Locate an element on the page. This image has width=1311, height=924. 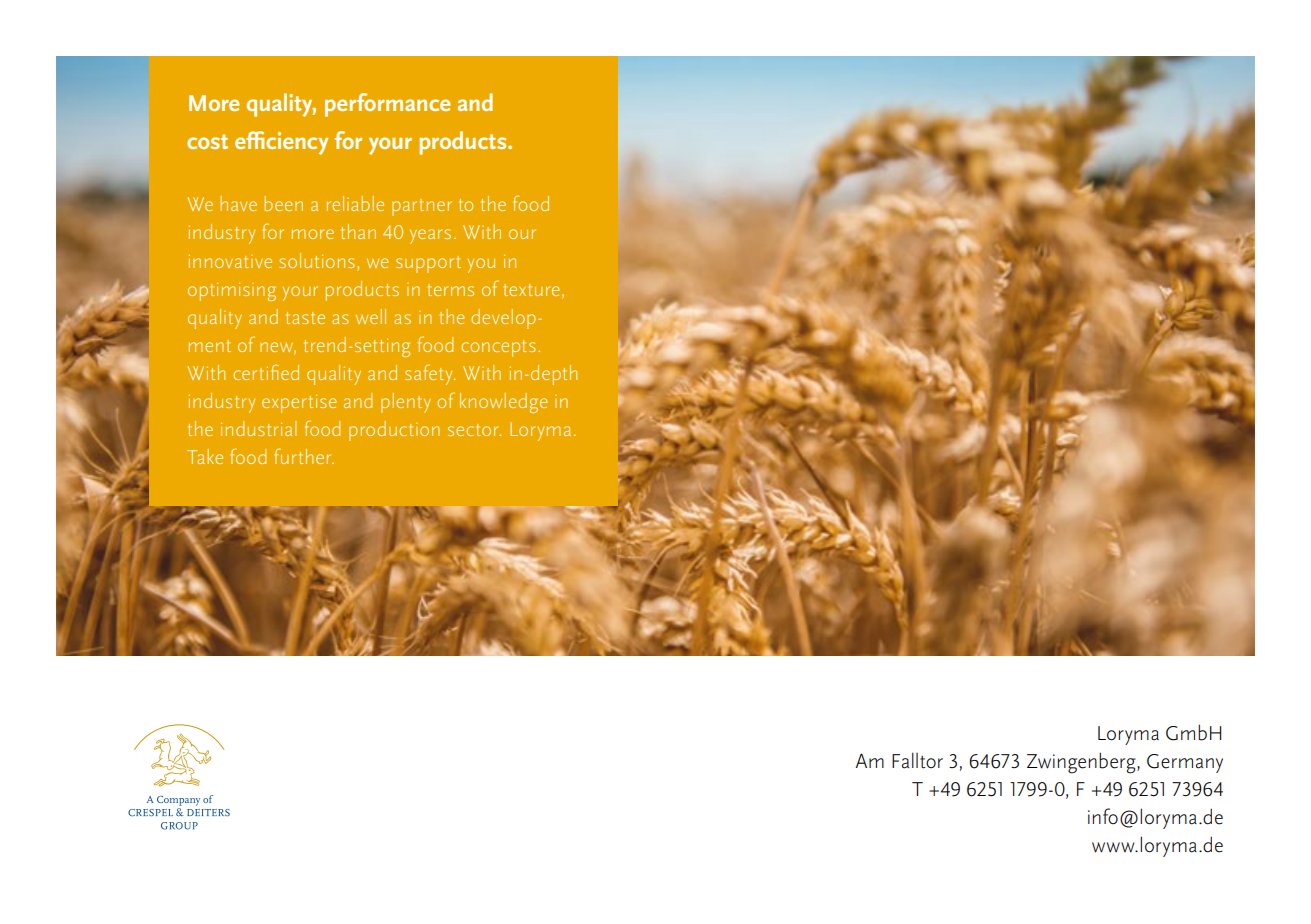
partner is located at coordinates (422, 207).
